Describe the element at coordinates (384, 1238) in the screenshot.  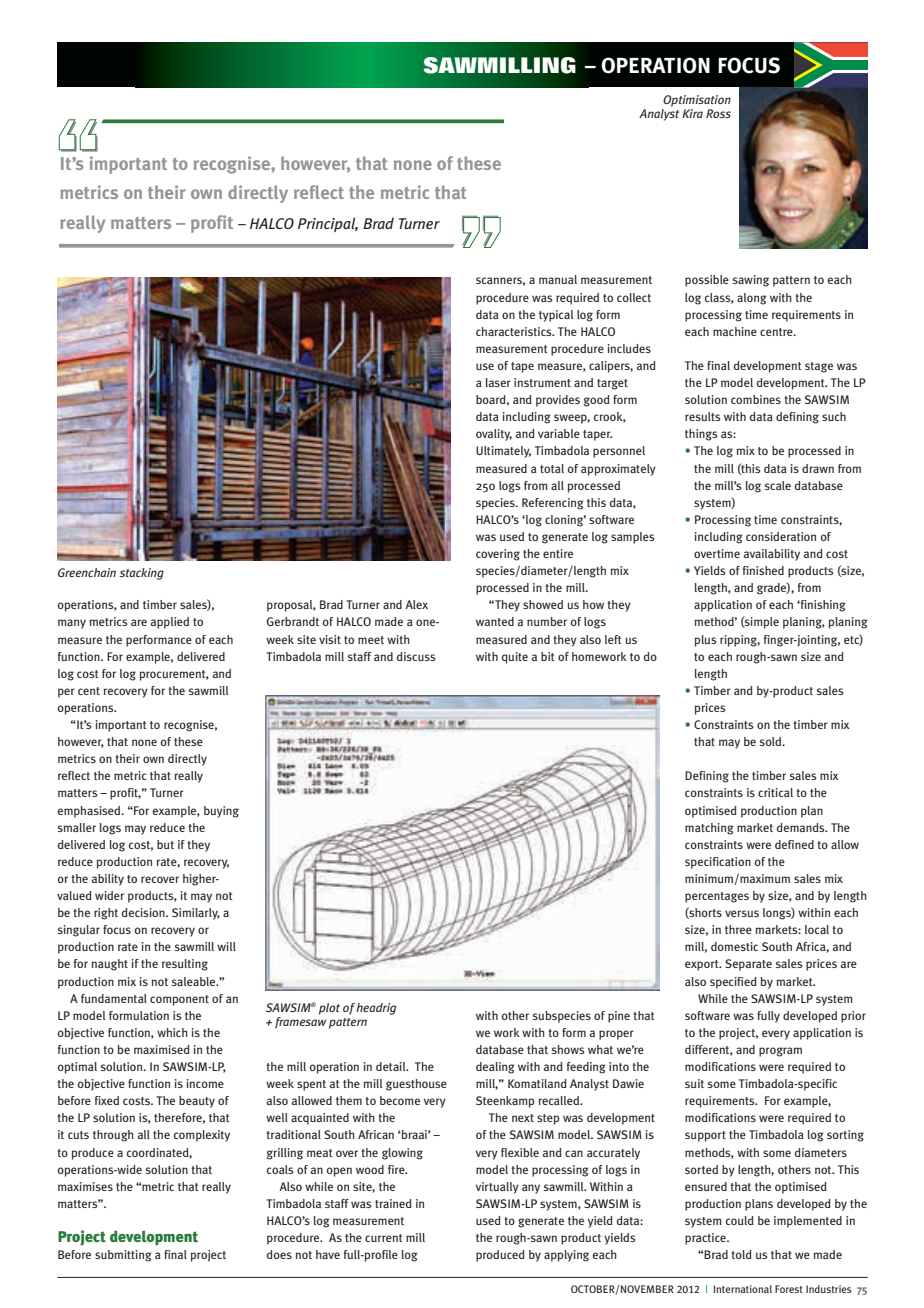
I see `current` at that location.
